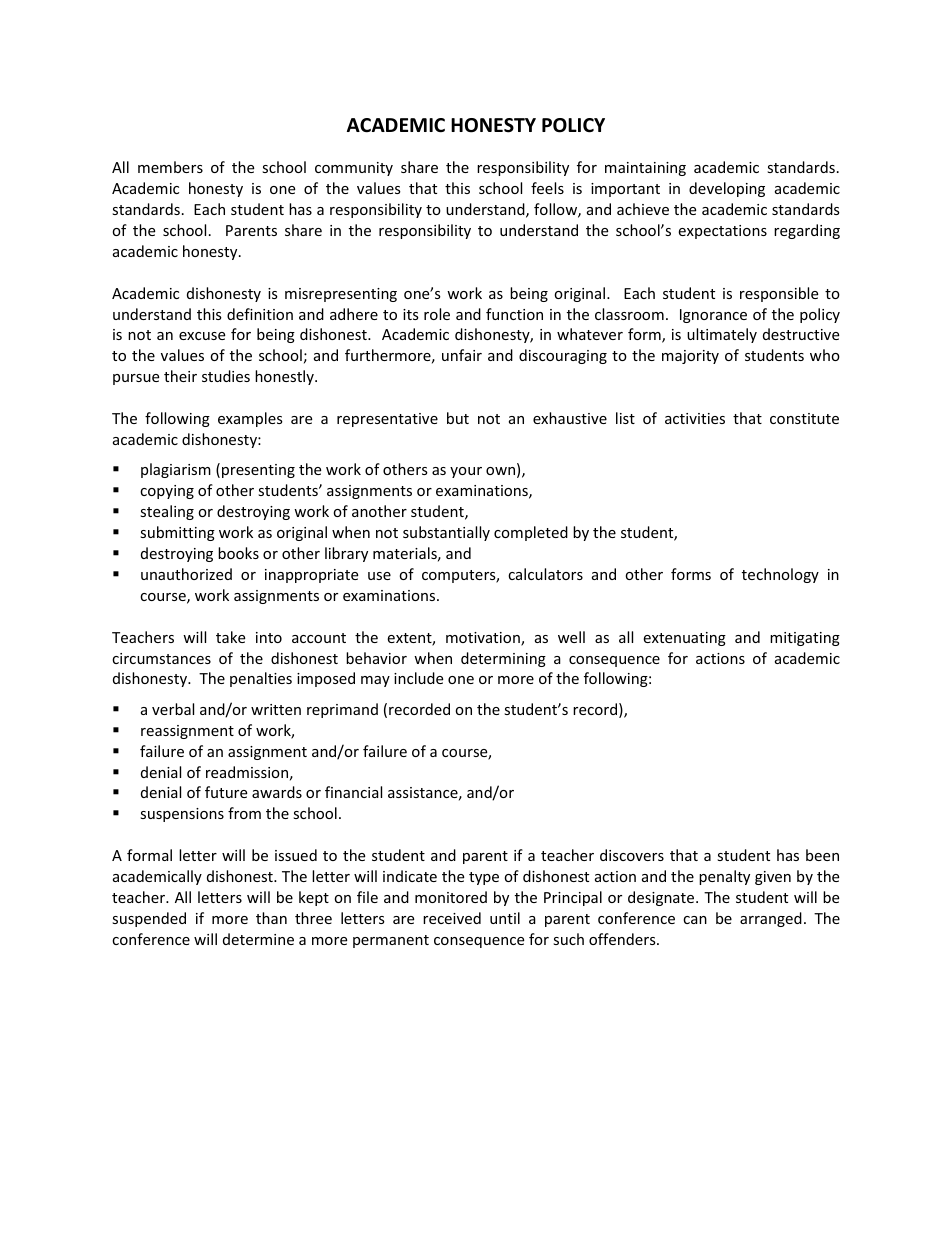 The width and height of the document is (952, 1233). Describe the element at coordinates (170, 167) in the document. I see `members` at that location.
